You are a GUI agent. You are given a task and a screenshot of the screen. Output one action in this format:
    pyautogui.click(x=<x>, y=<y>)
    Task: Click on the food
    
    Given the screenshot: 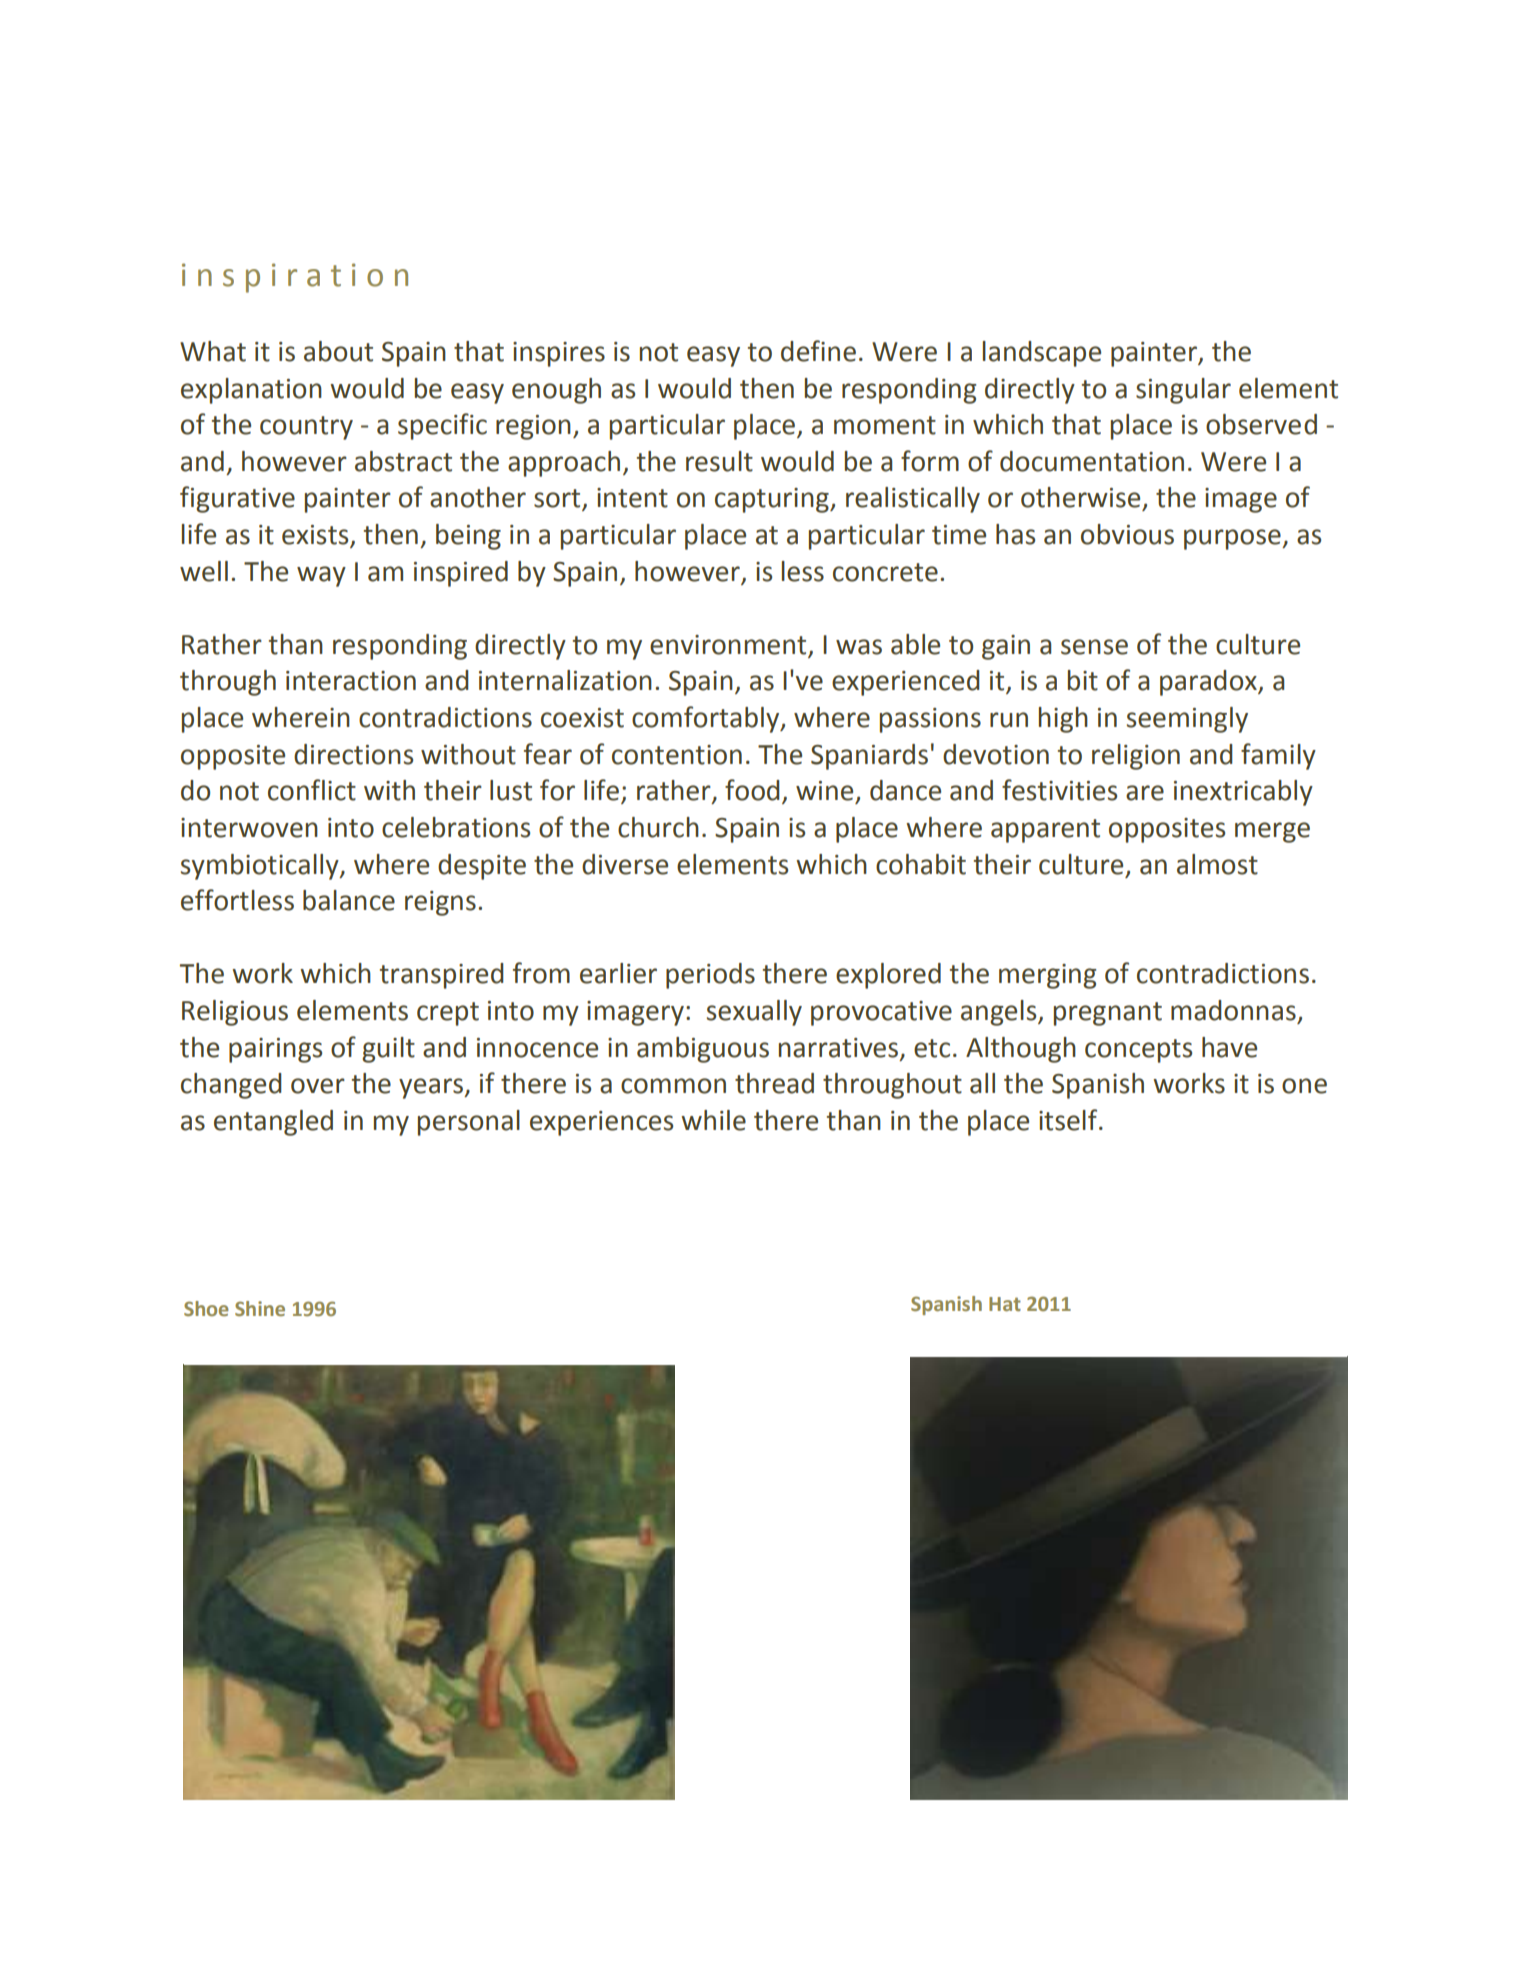 What is the action you would take?
    pyautogui.click(x=752, y=790)
